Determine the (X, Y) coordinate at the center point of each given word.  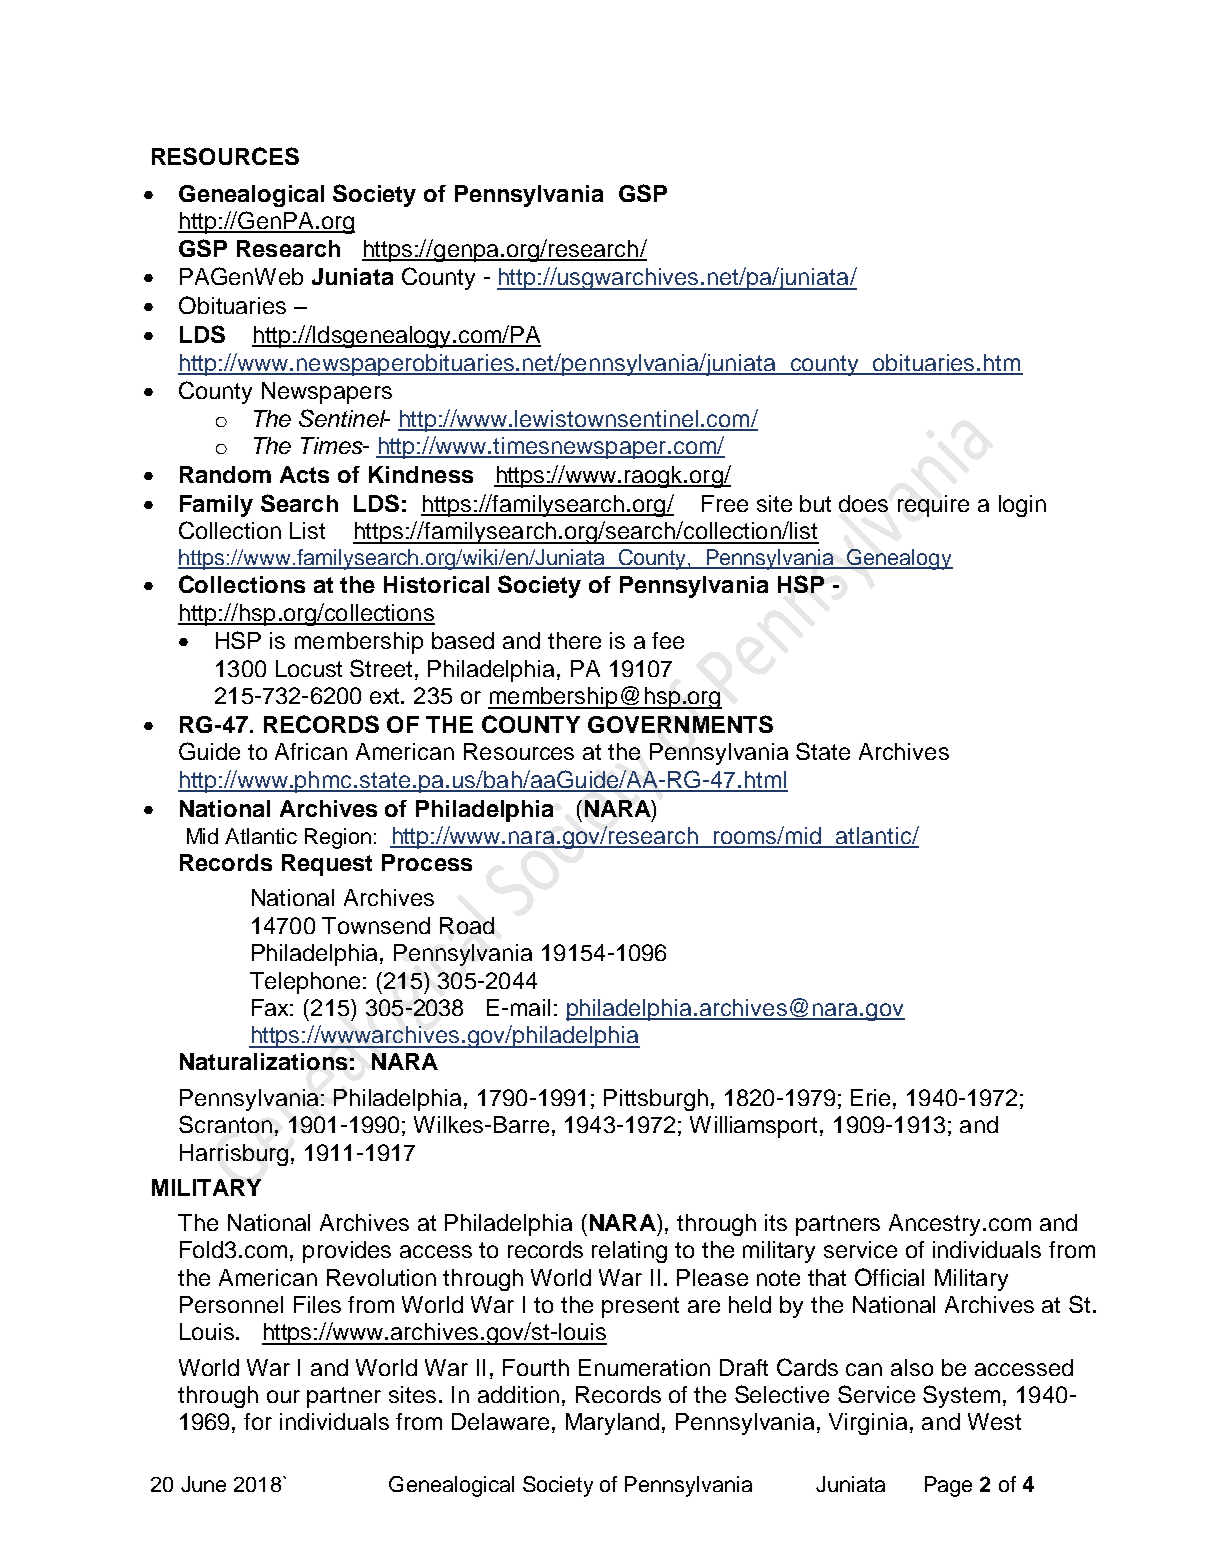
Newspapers (327, 393)
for (258, 1421)
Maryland (614, 1424)
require (933, 506)
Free (725, 503)
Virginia (868, 1424)
